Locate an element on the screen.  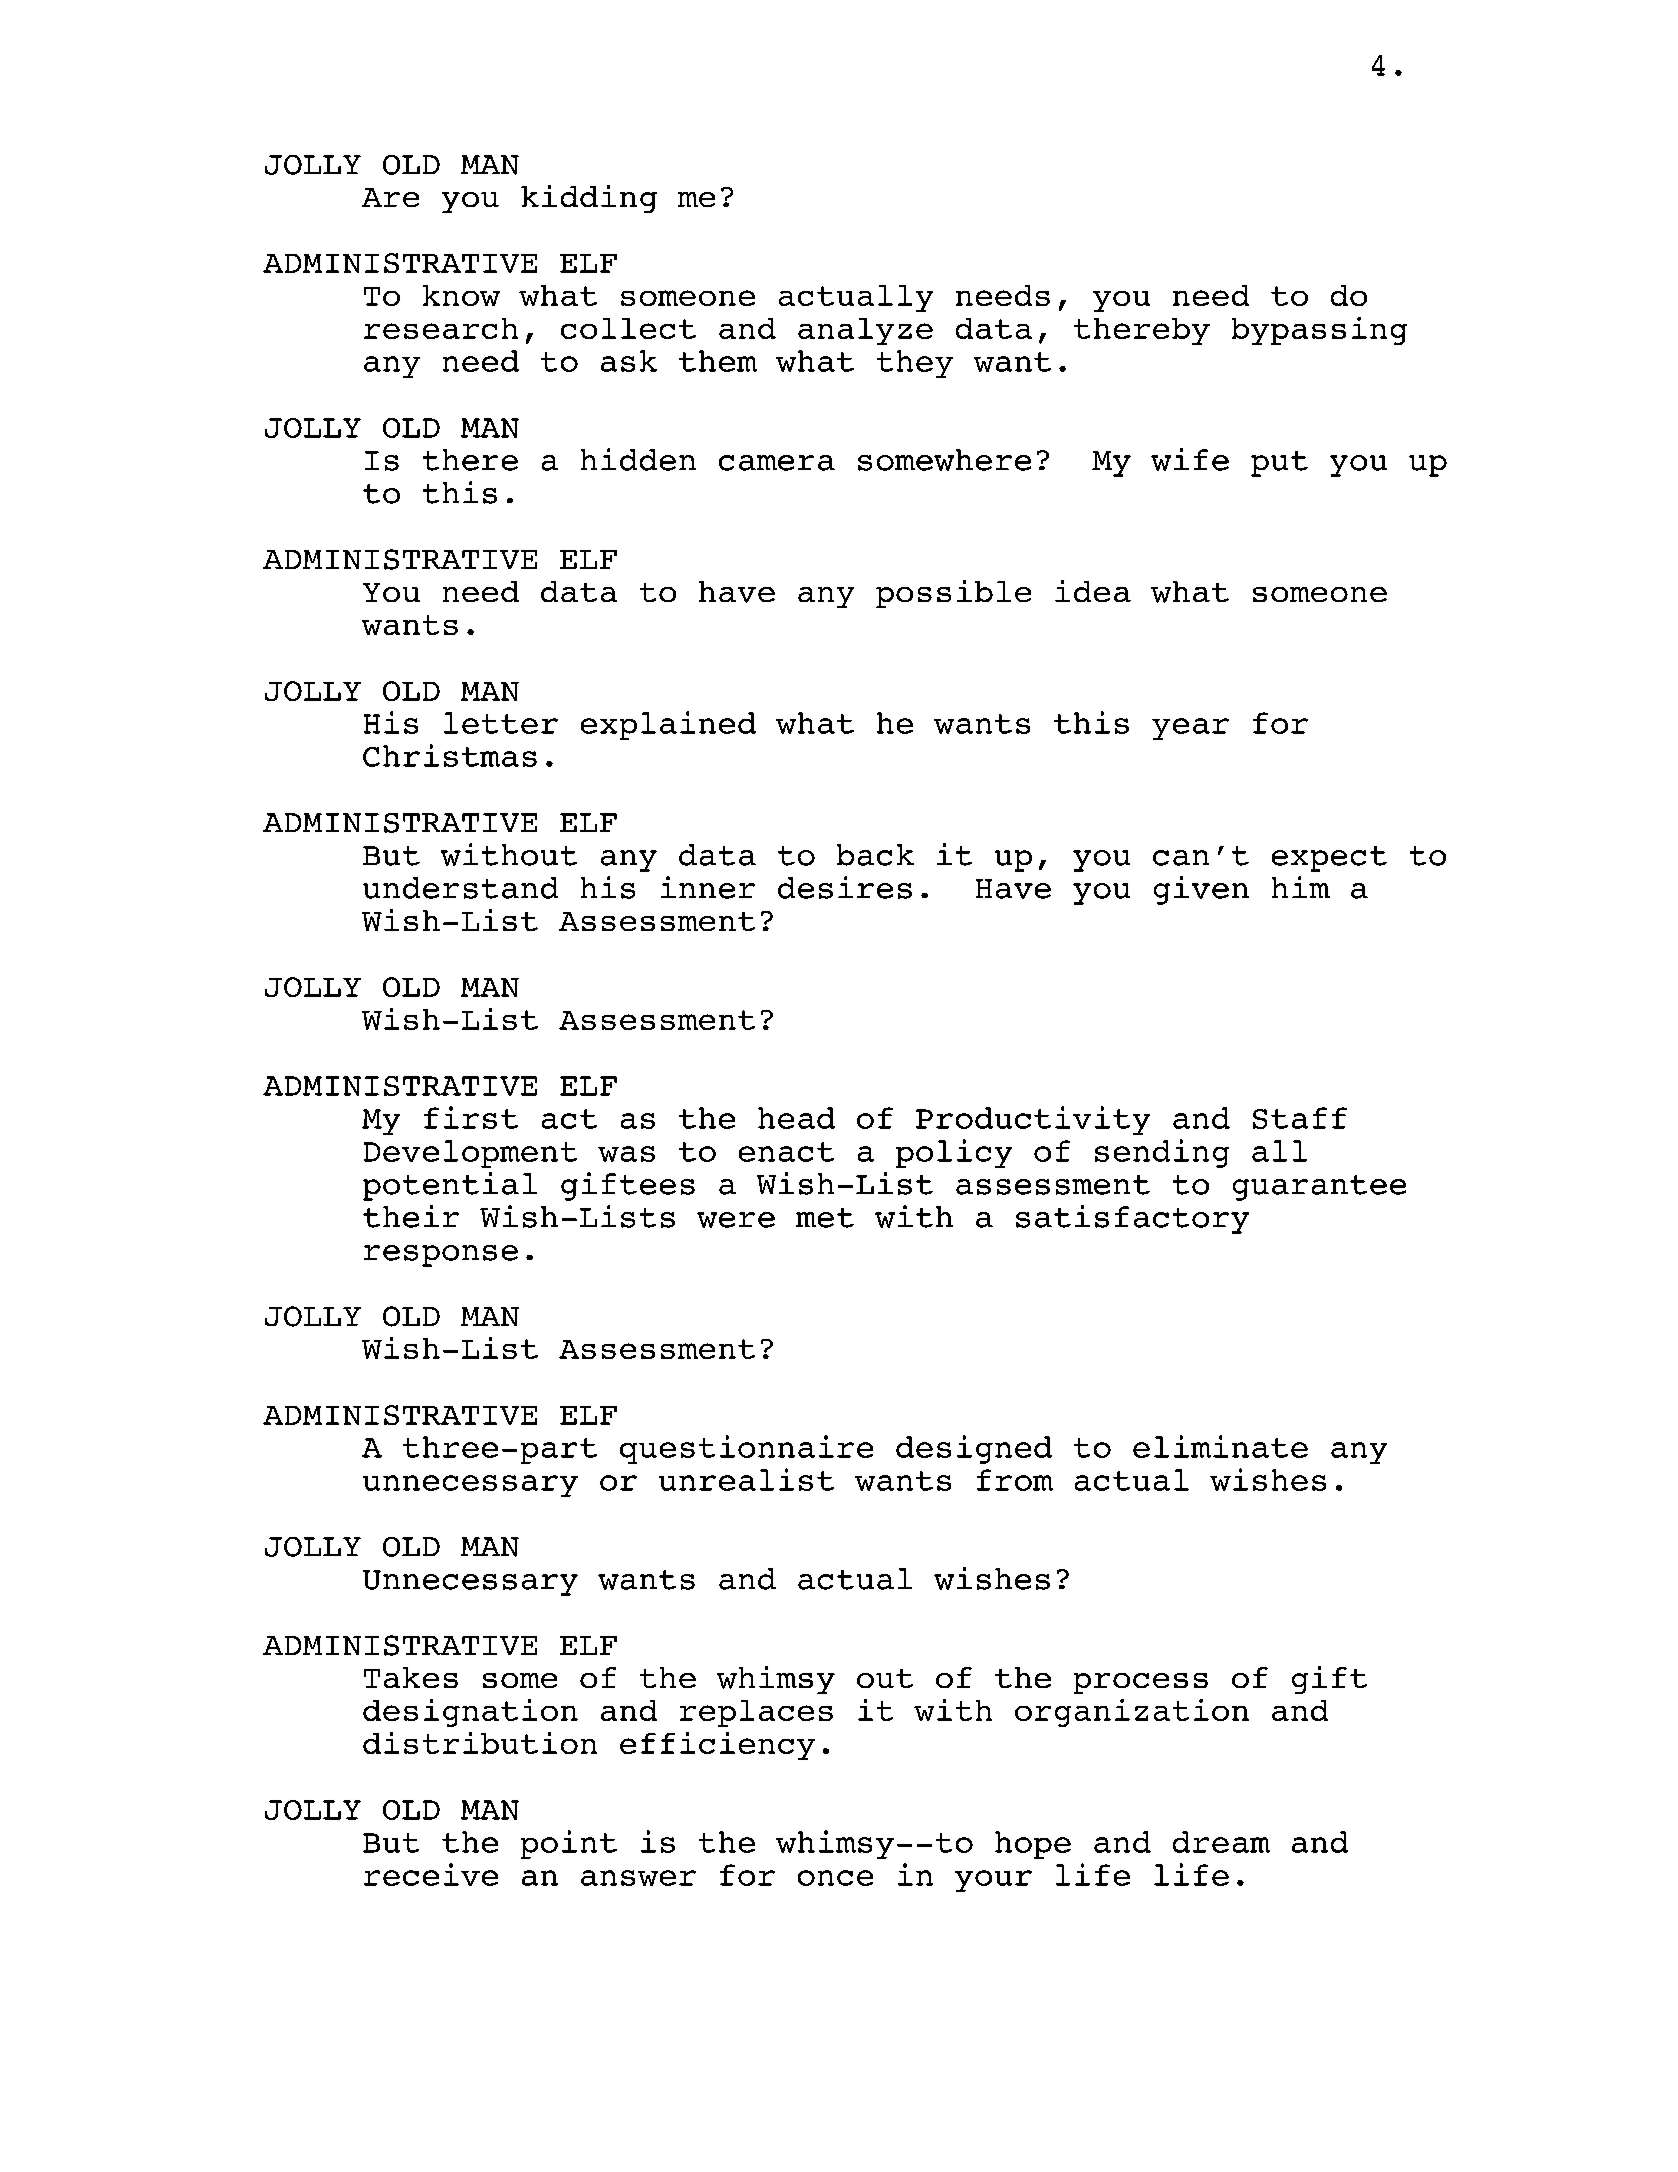
response is located at coordinates (441, 1256).
